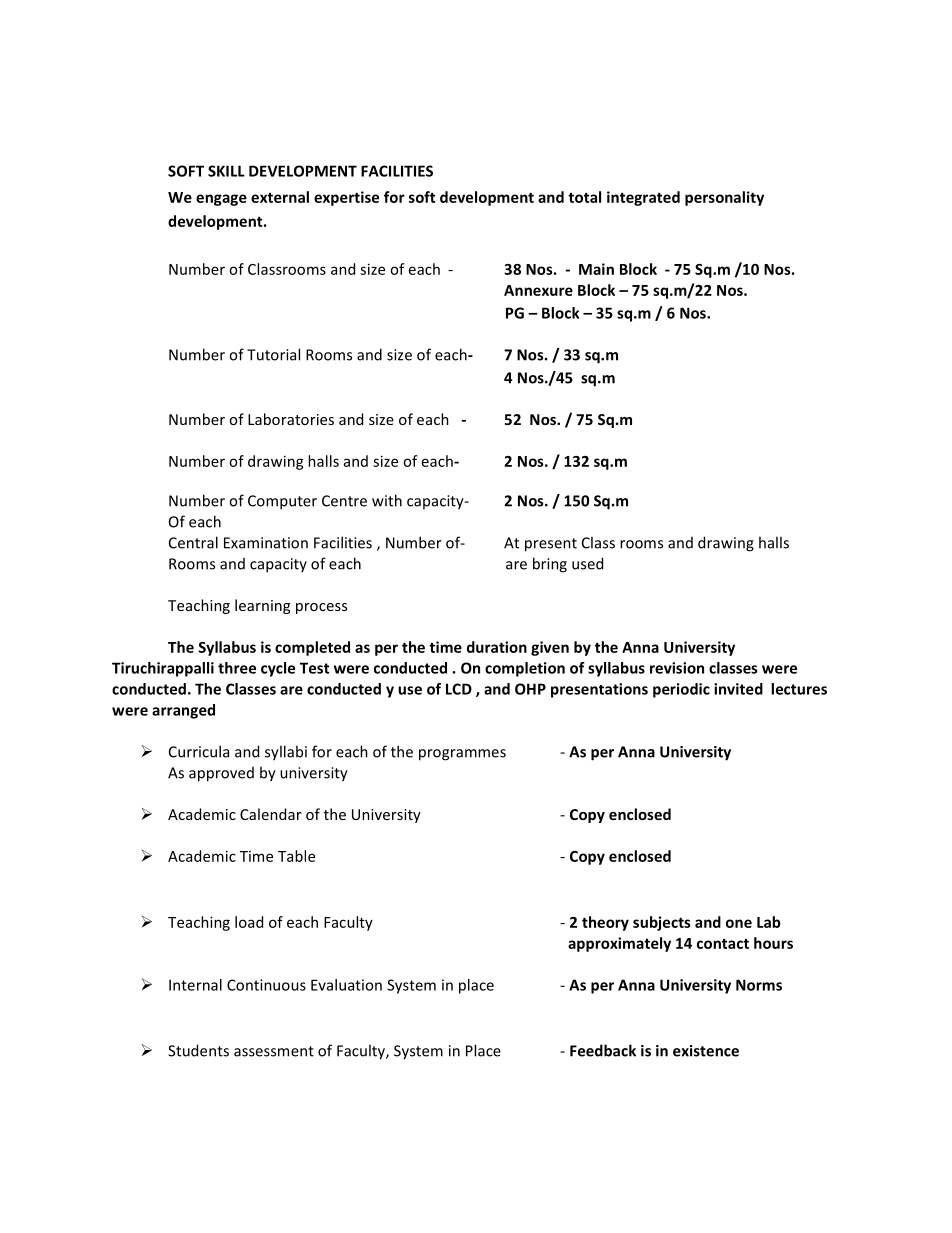  Describe the element at coordinates (262, 606) in the screenshot. I see `learning` at that location.
